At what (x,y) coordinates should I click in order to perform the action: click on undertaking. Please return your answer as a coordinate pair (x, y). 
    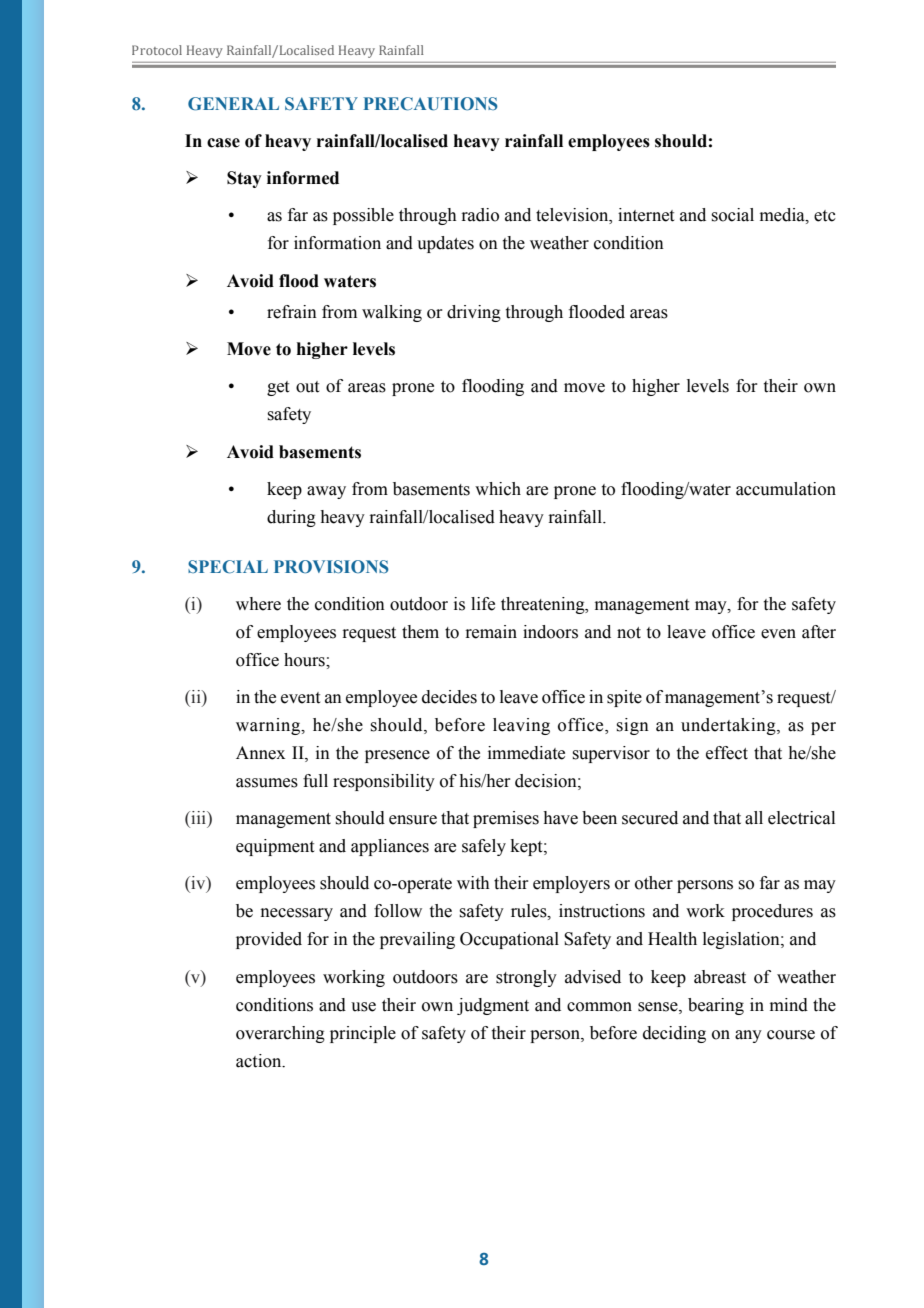
    Looking at the image, I should click on (729, 726).
